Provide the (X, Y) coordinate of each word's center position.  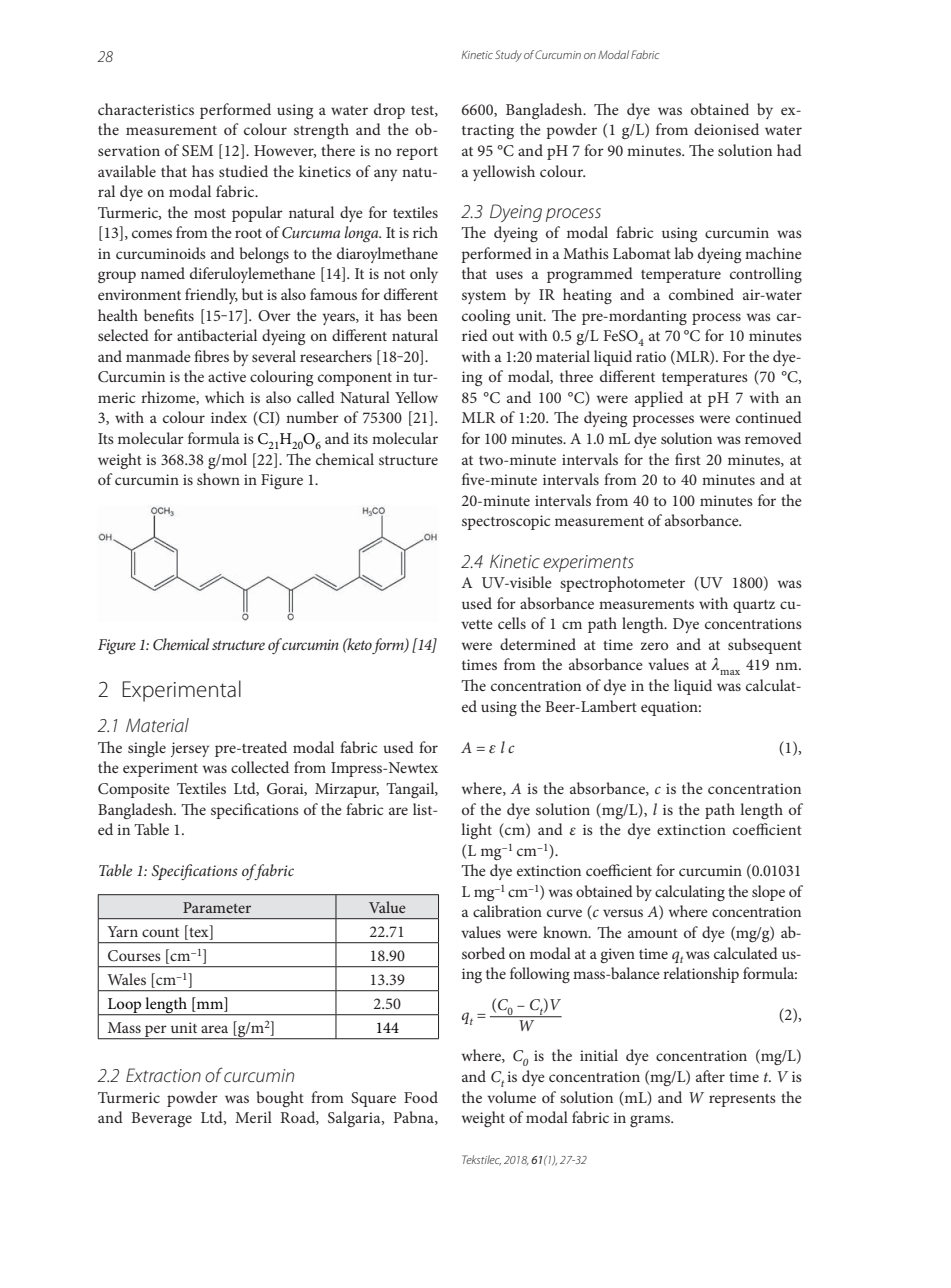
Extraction (163, 1075)
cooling (486, 317)
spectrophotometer (622, 584)
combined (701, 294)
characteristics (146, 109)
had (789, 150)
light (476, 831)
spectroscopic (506, 522)
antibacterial (217, 335)
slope (768, 893)
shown (218, 479)
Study (508, 56)
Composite (134, 790)
